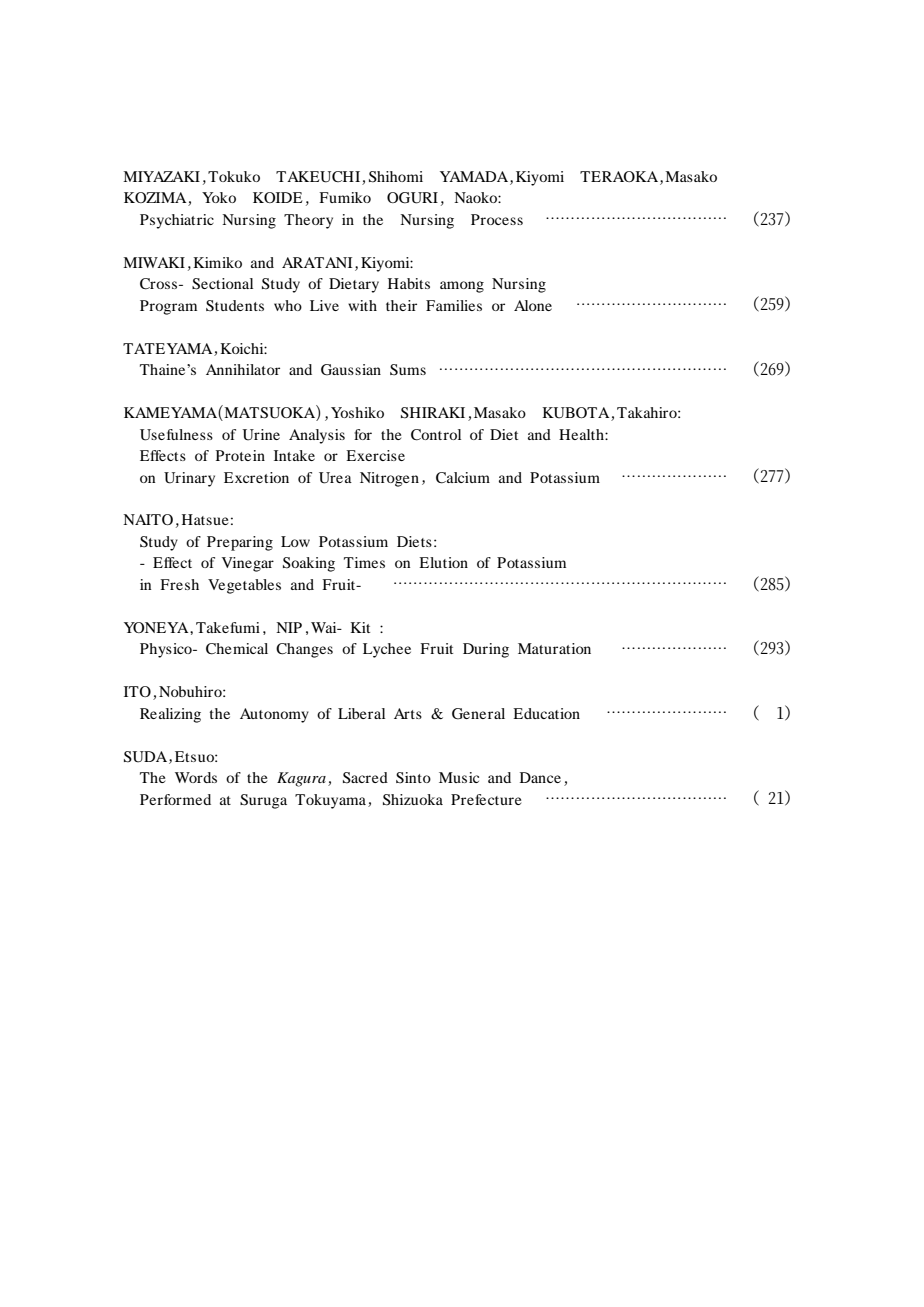 The width and height of the screenshot is (924, 1307). I want to click on Maturation, so click(554, 648).
